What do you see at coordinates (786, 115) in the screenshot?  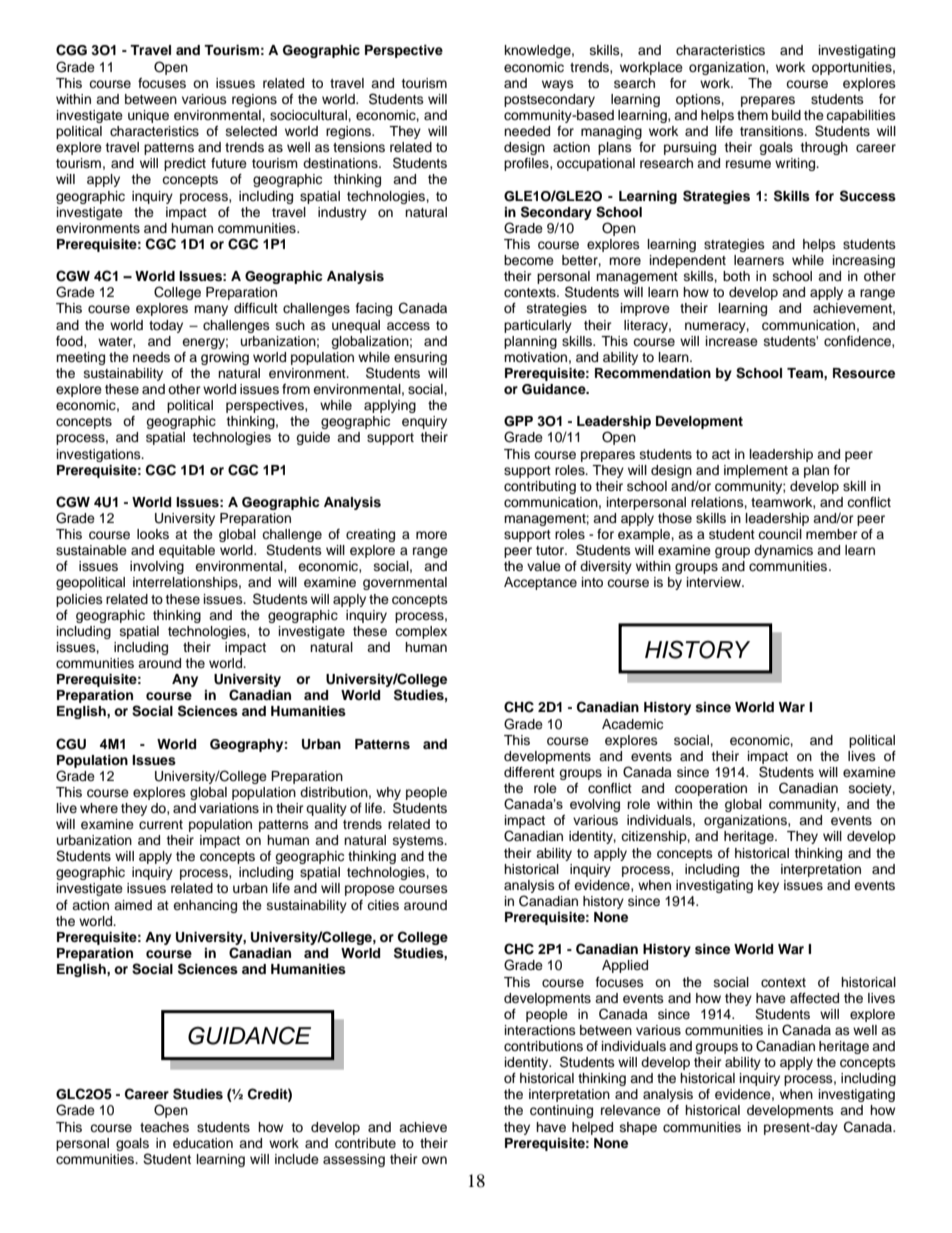 I see `build` at bounding box center [786, 115].
